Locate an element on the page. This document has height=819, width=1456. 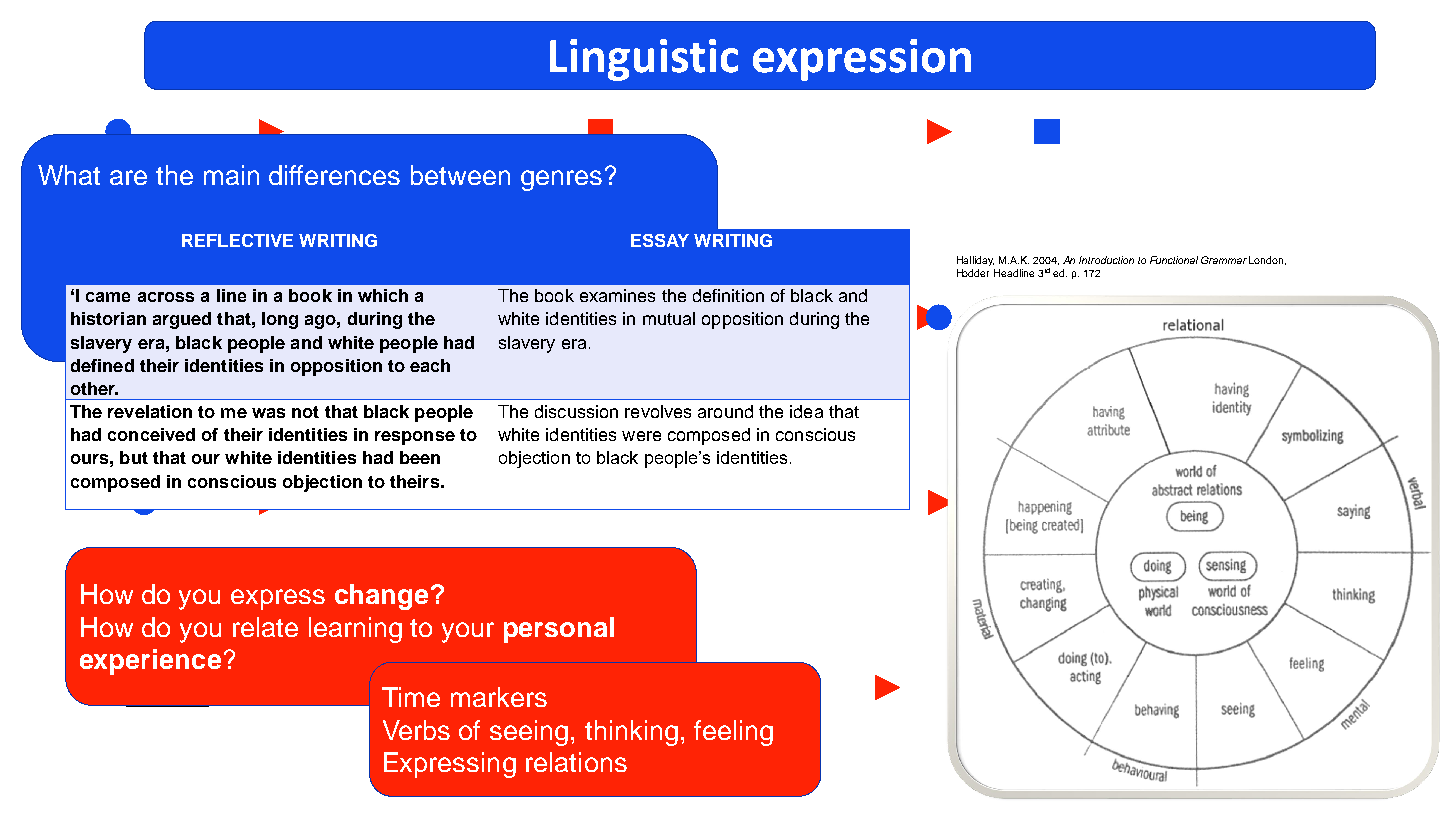
thinking is located at coordinates (631, 733).
